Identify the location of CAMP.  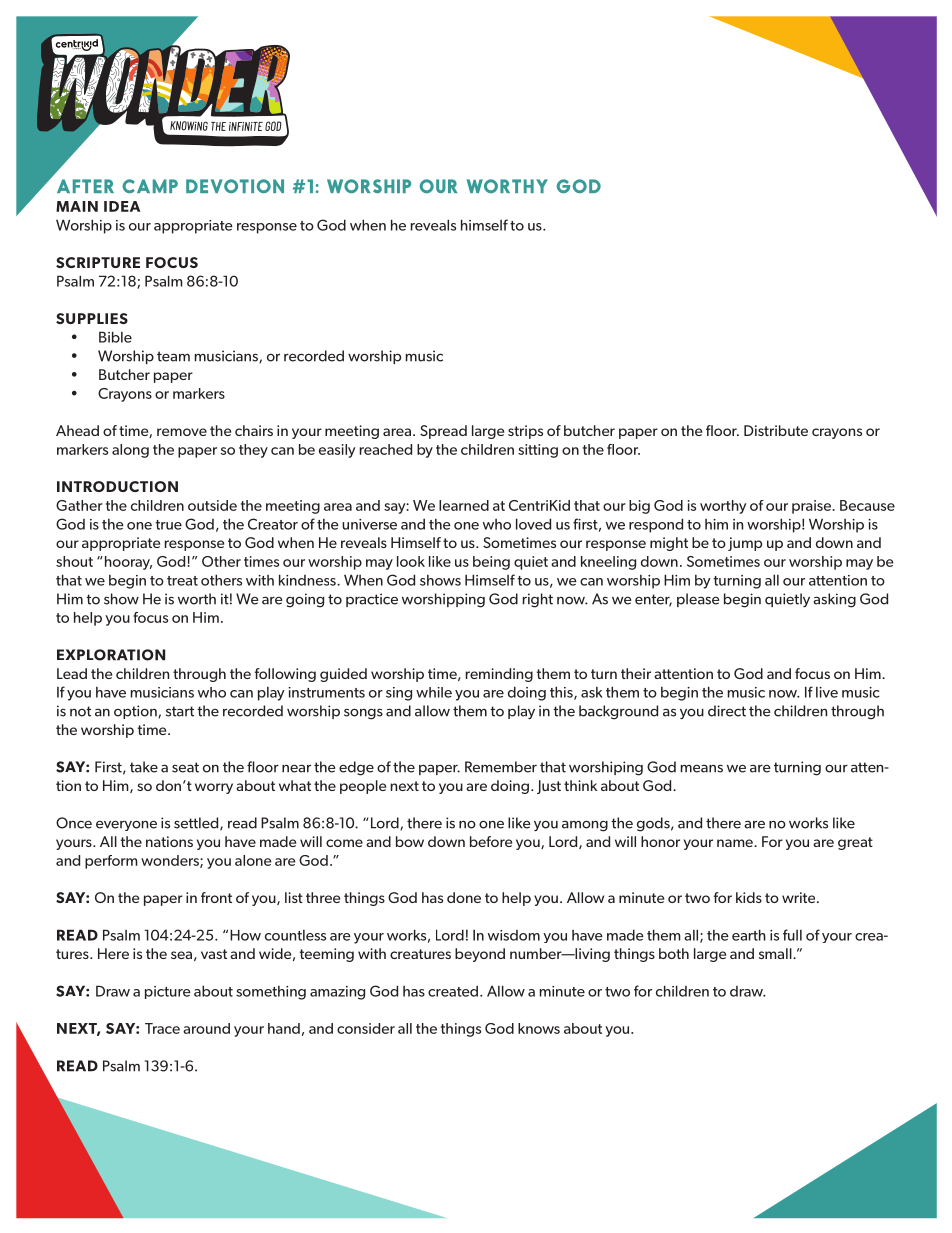
(150, 186).
